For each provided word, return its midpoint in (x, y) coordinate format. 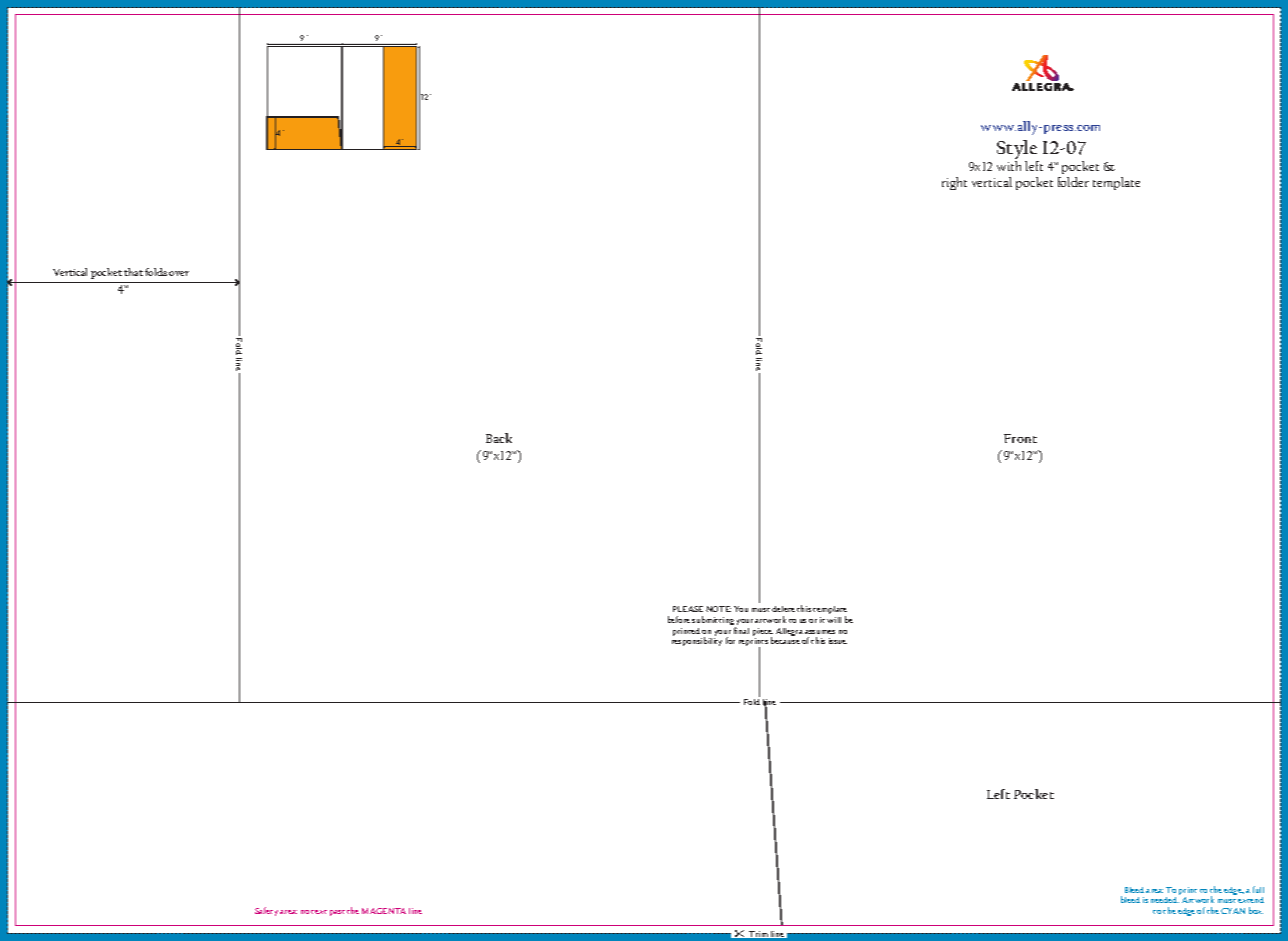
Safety (266, 911)
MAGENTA (384, 911)
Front (1020, 438)
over (179, 273)
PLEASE (688, 609)
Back (499, 438)
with (1009, 166)
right (954, 183)
